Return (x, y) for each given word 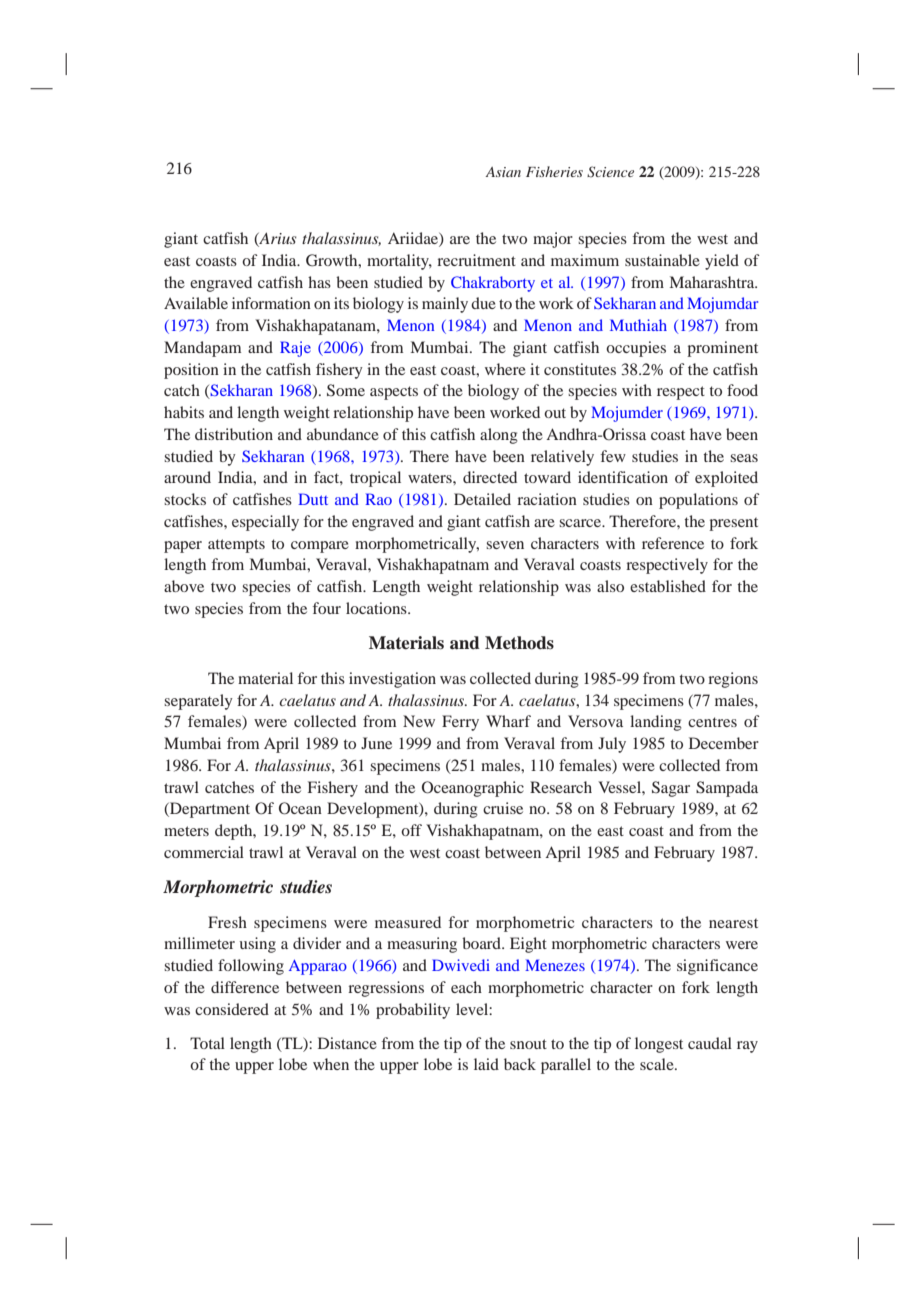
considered (232, 1009)
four (327, 608)
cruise (503, 808)
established (668, 586)
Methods (519, 643)
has (319, 282)
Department (209, 810)
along (499, 436)
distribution (234, 434)
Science (610, 172)
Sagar (671, 789)
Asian (503, 172)
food (742, 390)
